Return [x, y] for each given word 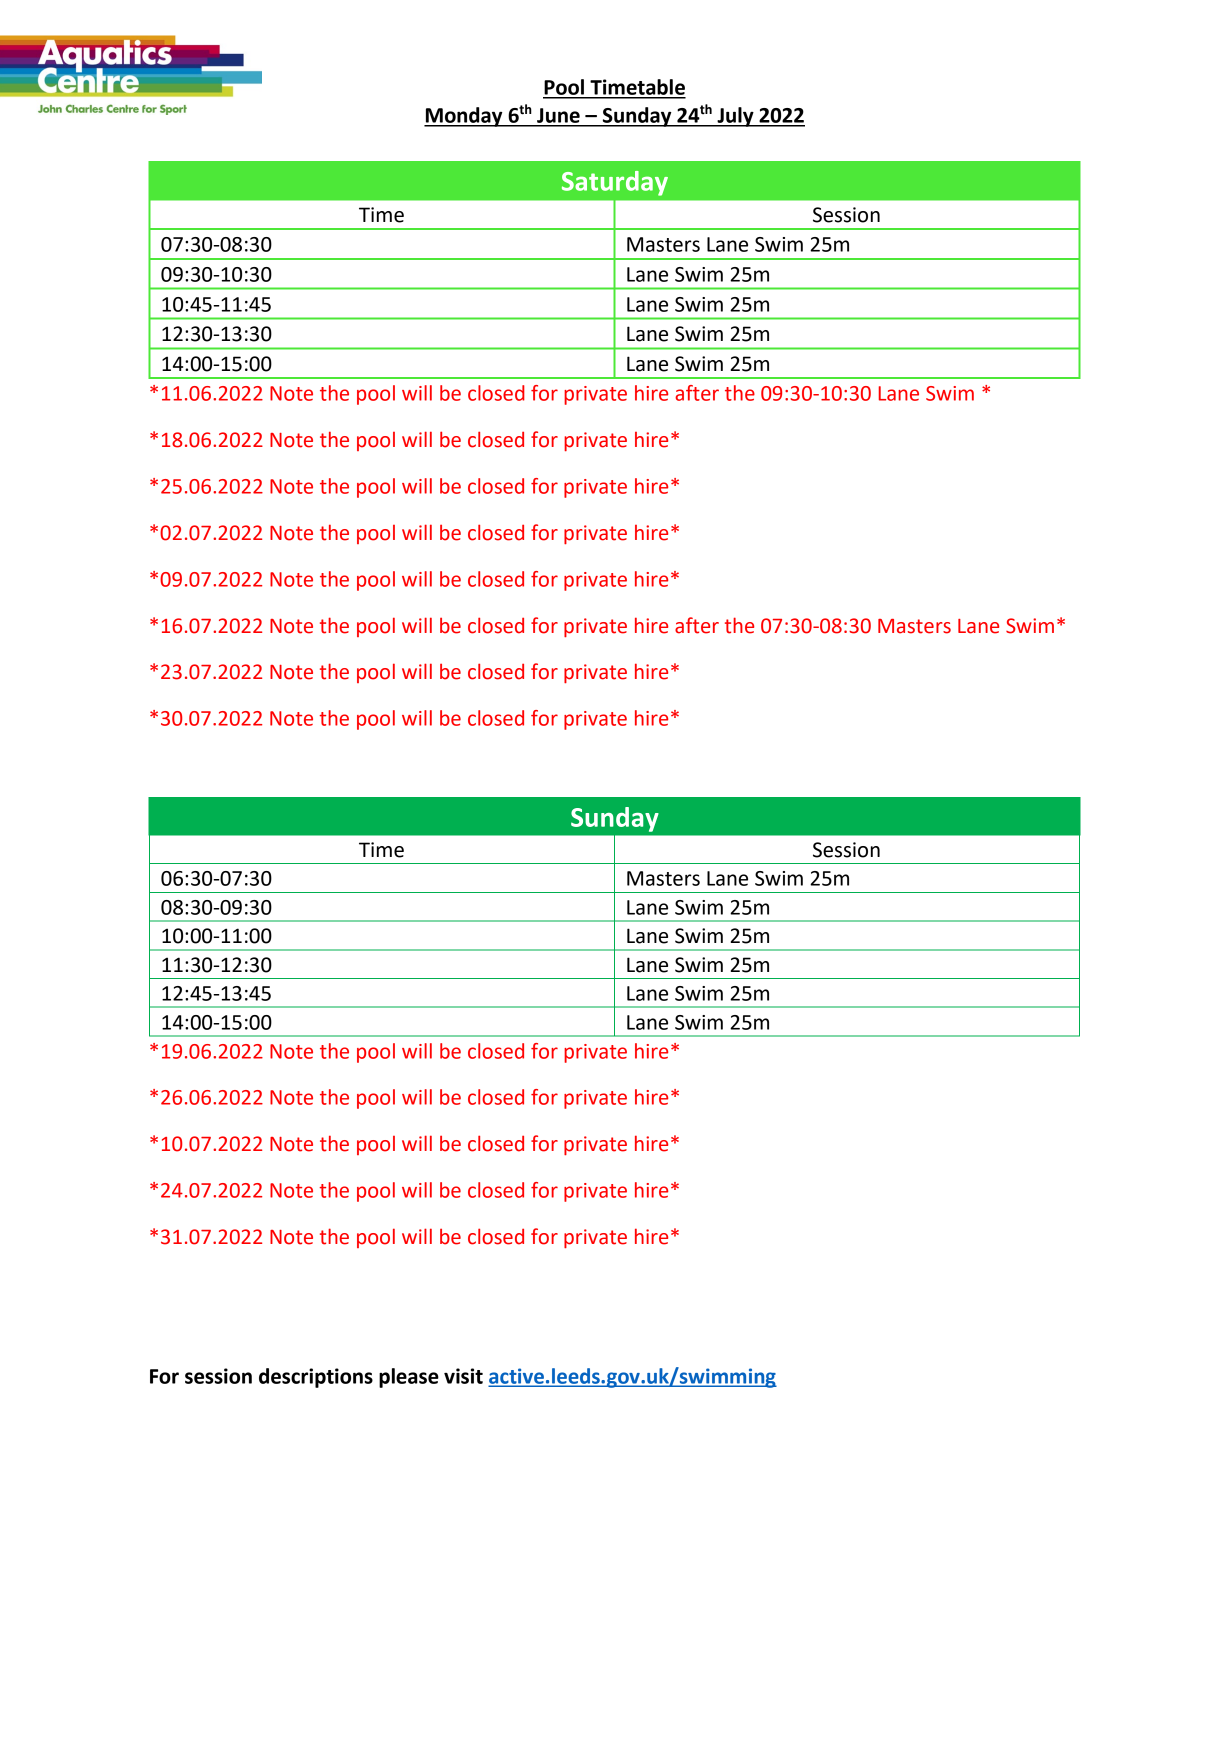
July [735, 117]
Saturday [615, 183]
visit [463, 1376]
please [409, 1378]
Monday [464, 117]
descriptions [316, 1378]
